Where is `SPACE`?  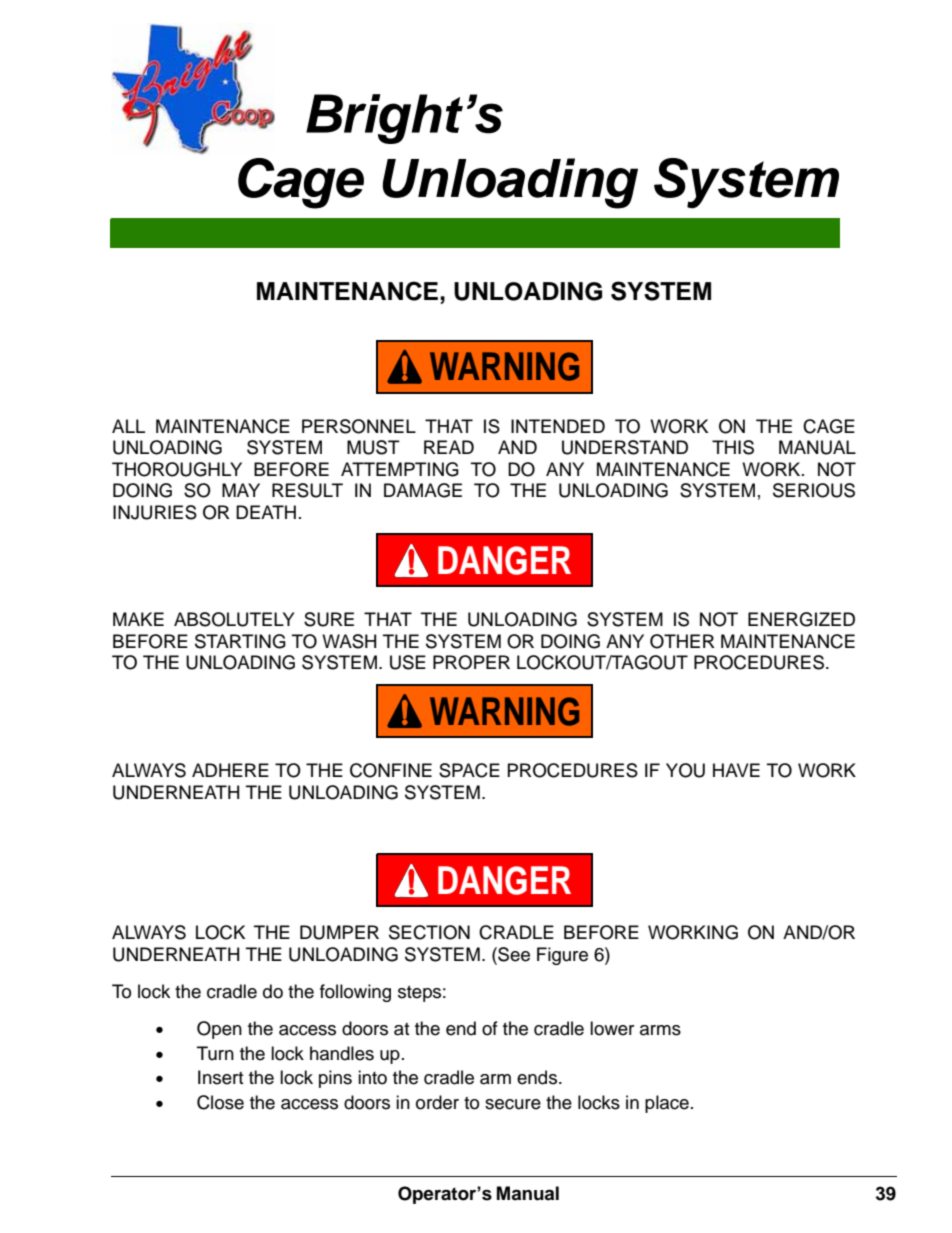 SPACE is located at coordinates (469, 770).
